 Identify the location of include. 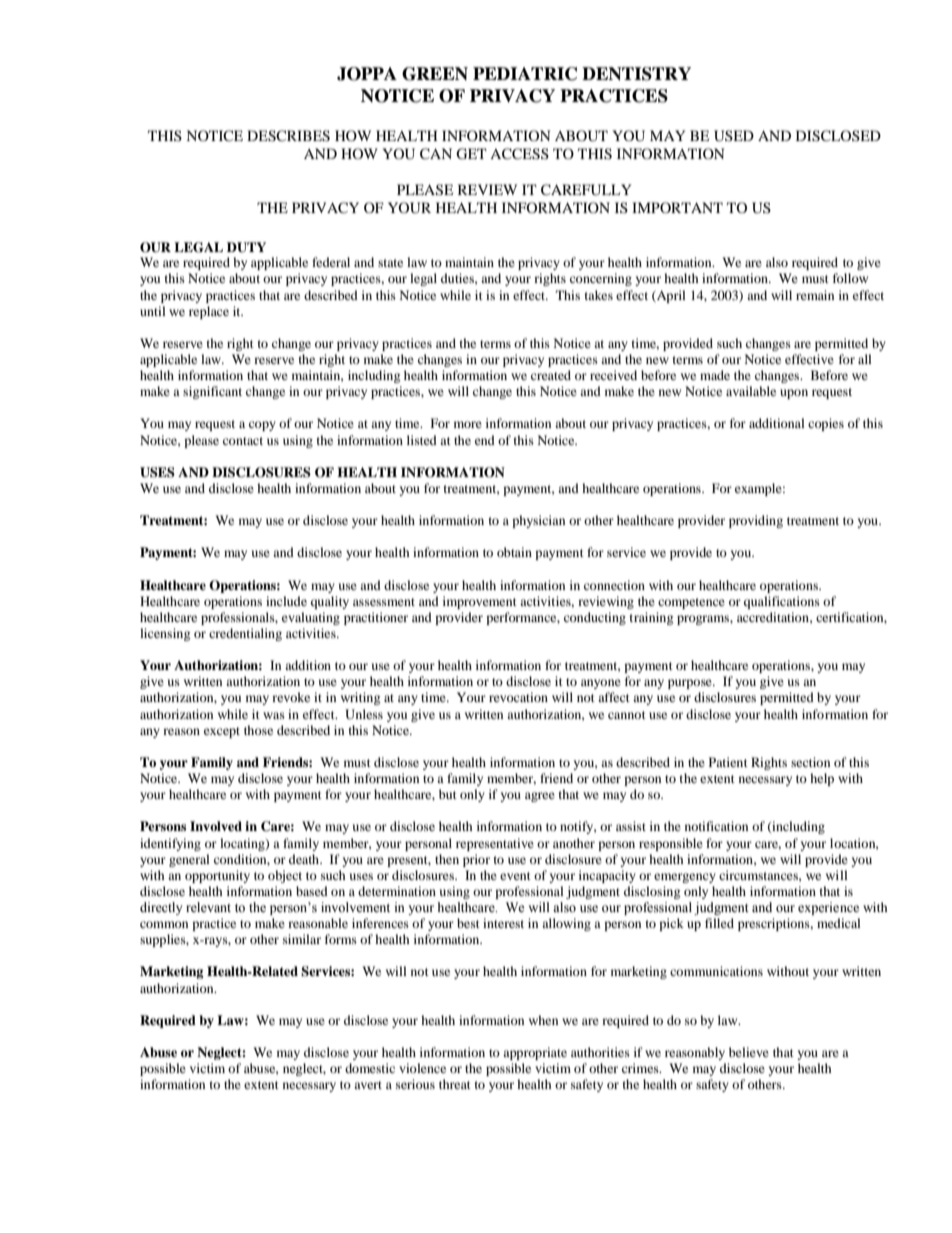
(286, 601).
